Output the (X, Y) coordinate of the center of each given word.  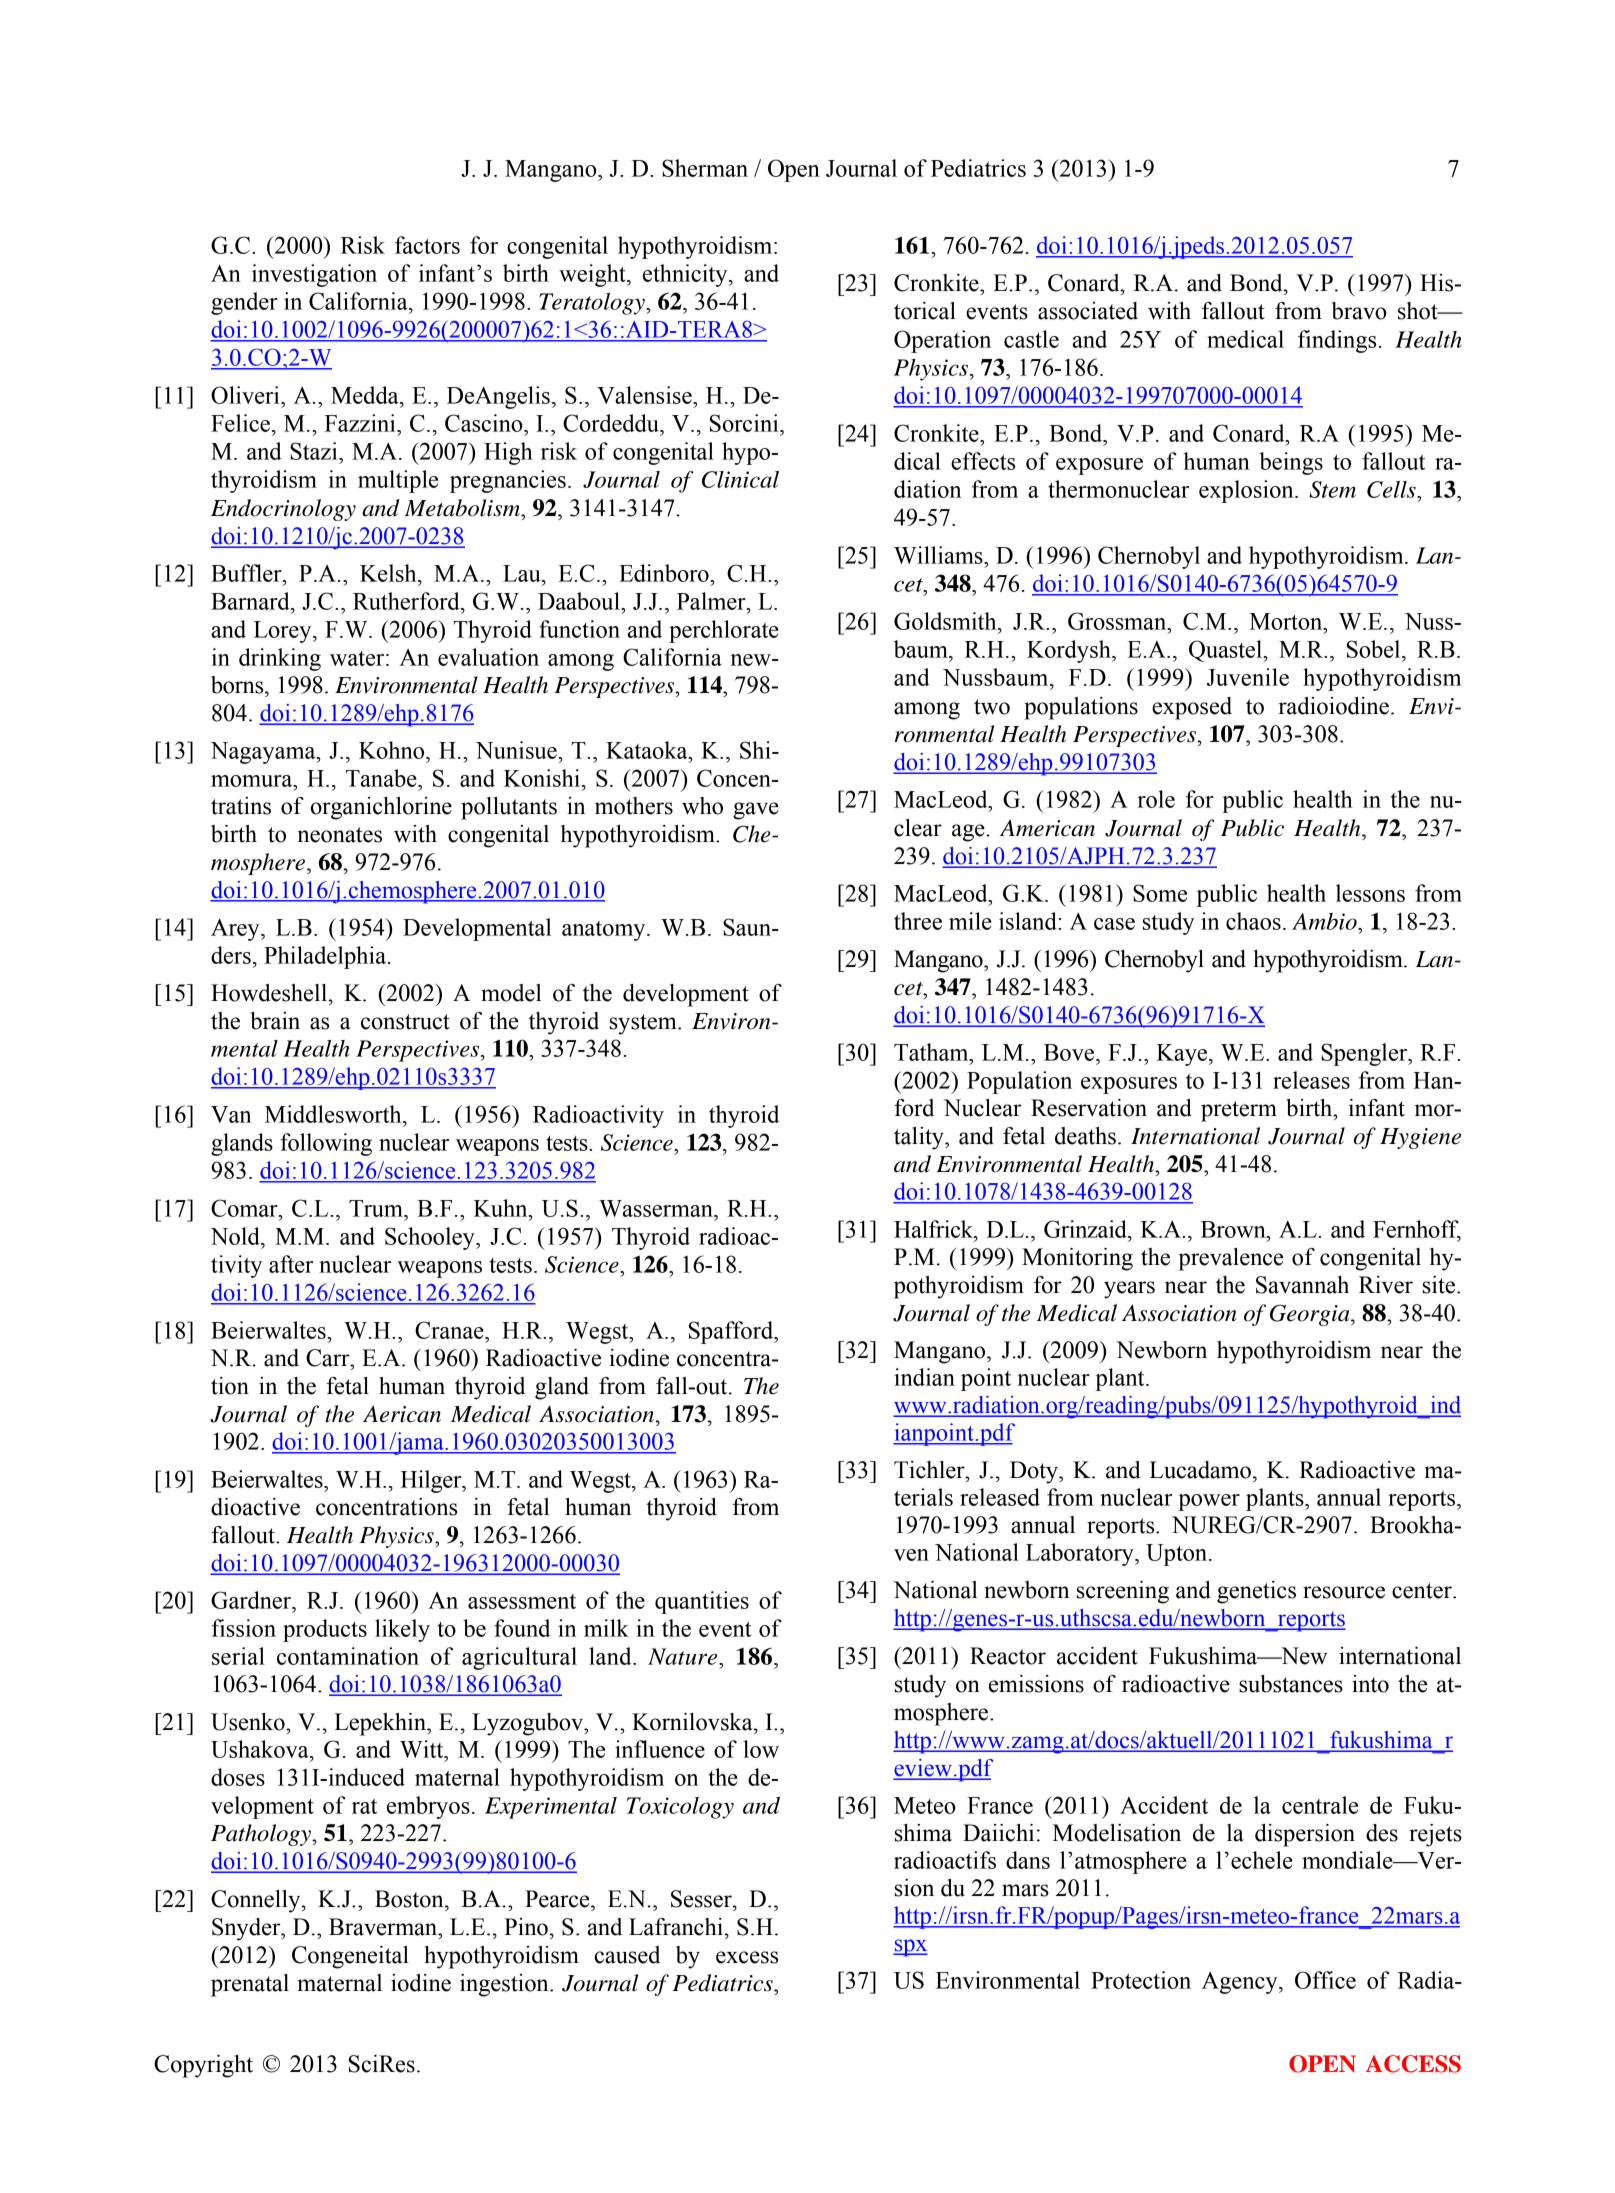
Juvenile (1248, 677)
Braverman (384, 1927)
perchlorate (724, 631)
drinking (280, 659)
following (326, 1144)
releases (1311, 1080)
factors (427, 245)
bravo (1359, 311)
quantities (702, 1602)
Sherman (705, 168)
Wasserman (657, 1208)
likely (402, 1630)
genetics (1256, 1592)
